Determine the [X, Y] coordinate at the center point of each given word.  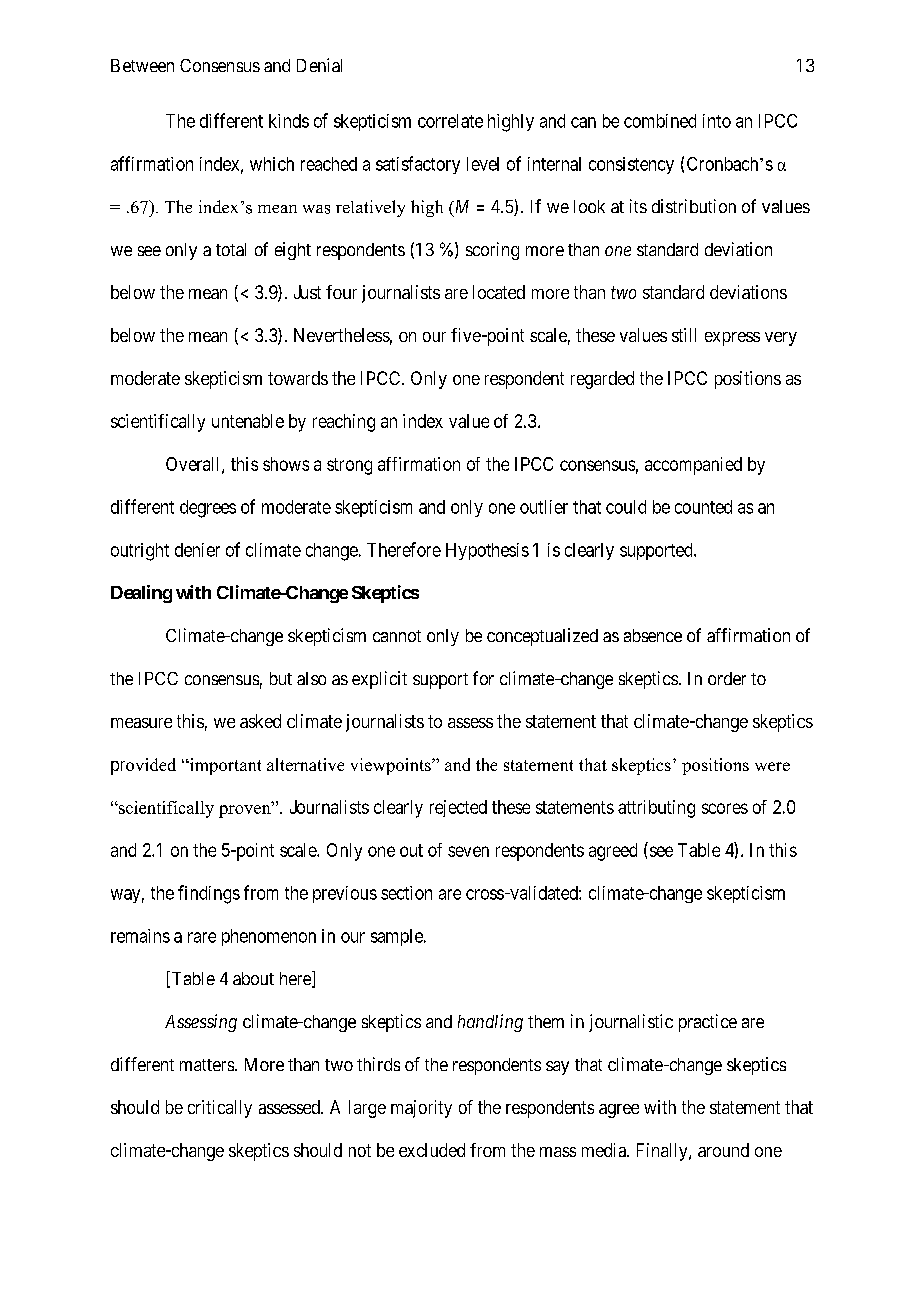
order [727, 678]
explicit [379, 680]
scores [725, 808]
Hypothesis [487, 551]
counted [703, 507]
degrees [208, 509]
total [231, 249]
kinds [289, 121]
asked [260, 721]
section [406, 893]
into [717, 121]
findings [209, 894]
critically [220, 1109]
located [499, 292]
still [684, 335]
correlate [450, 121]
